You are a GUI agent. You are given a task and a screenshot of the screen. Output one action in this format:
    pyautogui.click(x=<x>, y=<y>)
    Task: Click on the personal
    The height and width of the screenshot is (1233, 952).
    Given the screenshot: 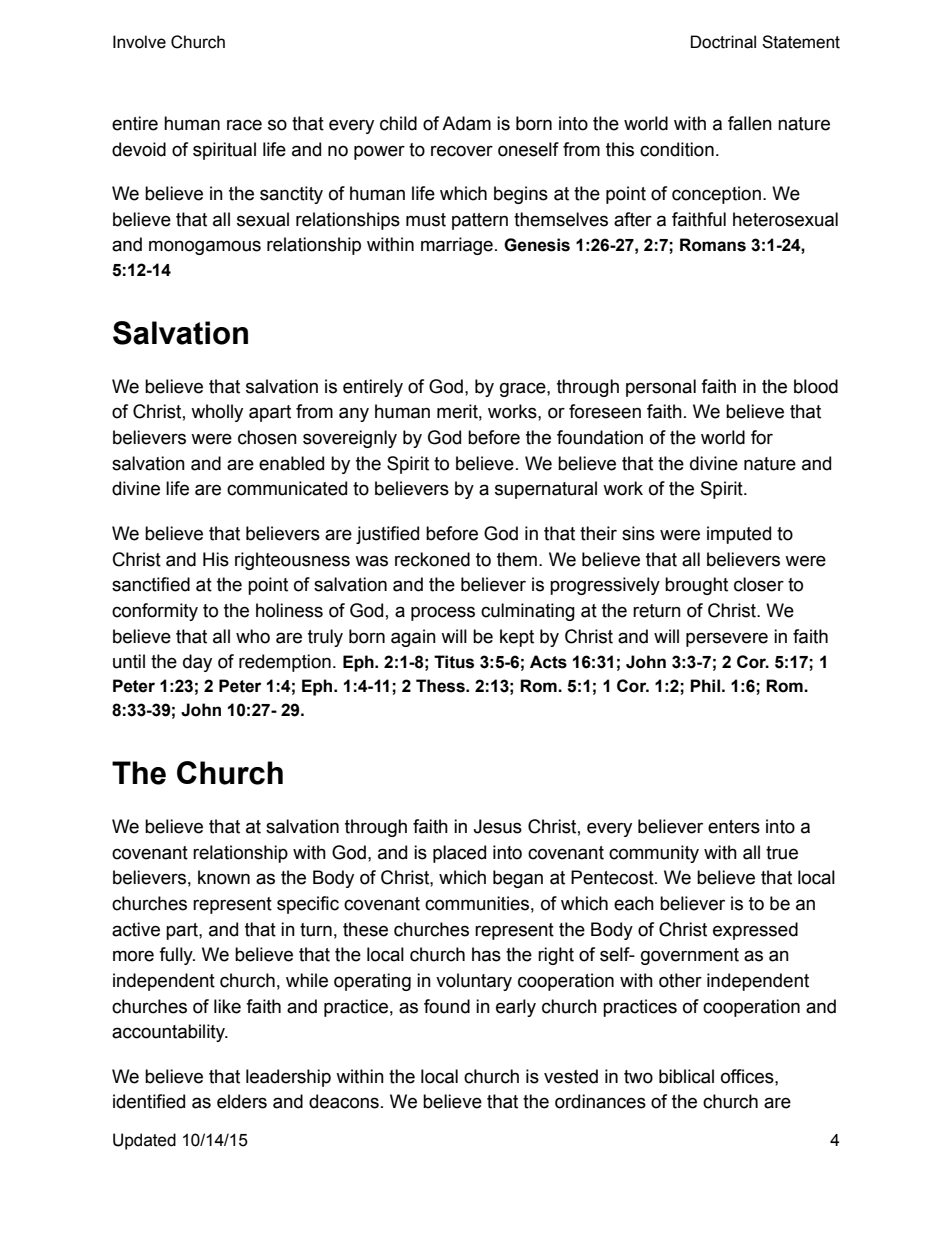 What is the action you would take?
    pyautogui.click(x=661, y=388)
